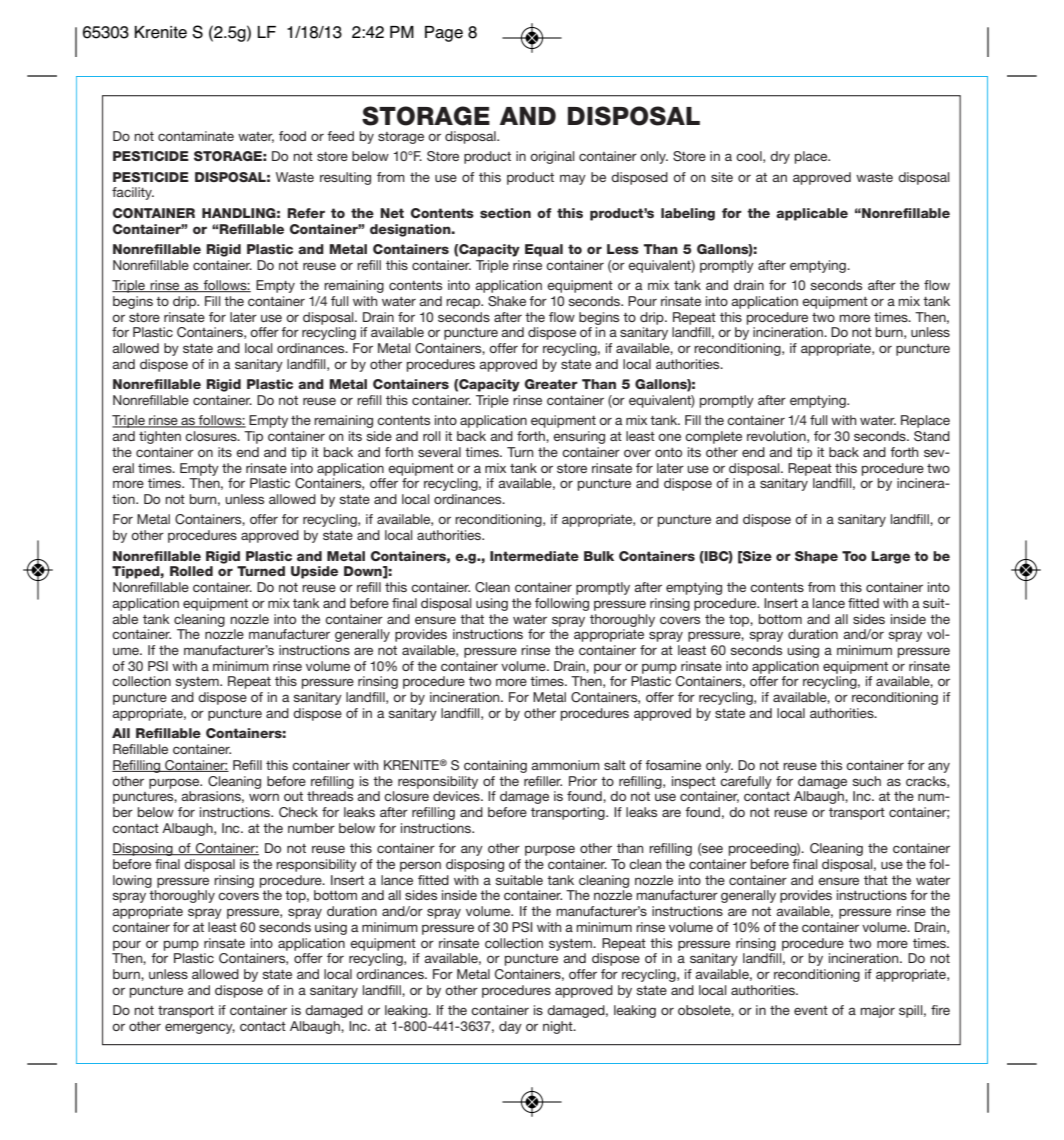 The image size is (1064, 1140). Describe the element at coordinates (579, 437) in the screenshot. I see `ensuring` at that location.
